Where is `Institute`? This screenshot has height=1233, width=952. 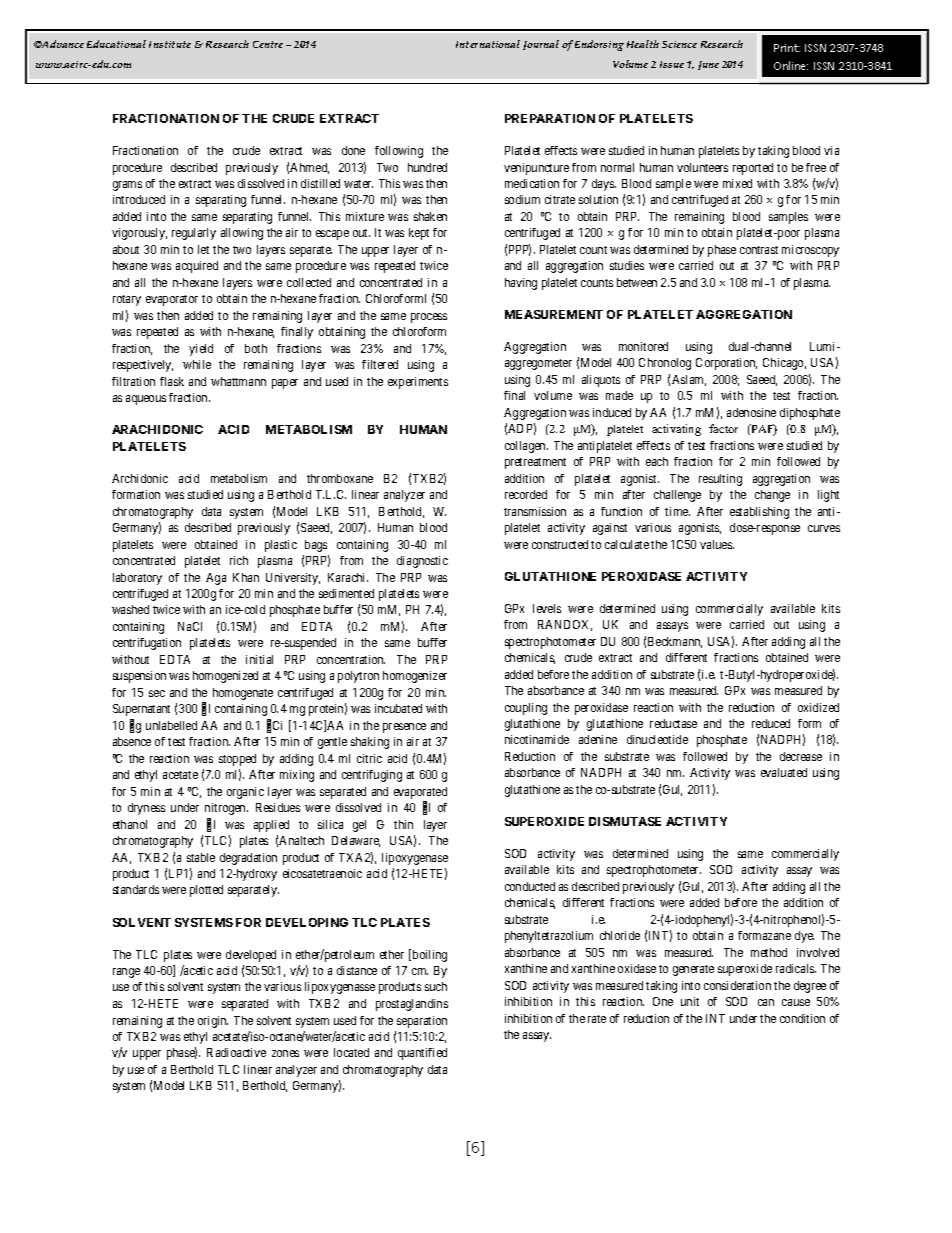 Institute is located at coordinates (170, 44).
